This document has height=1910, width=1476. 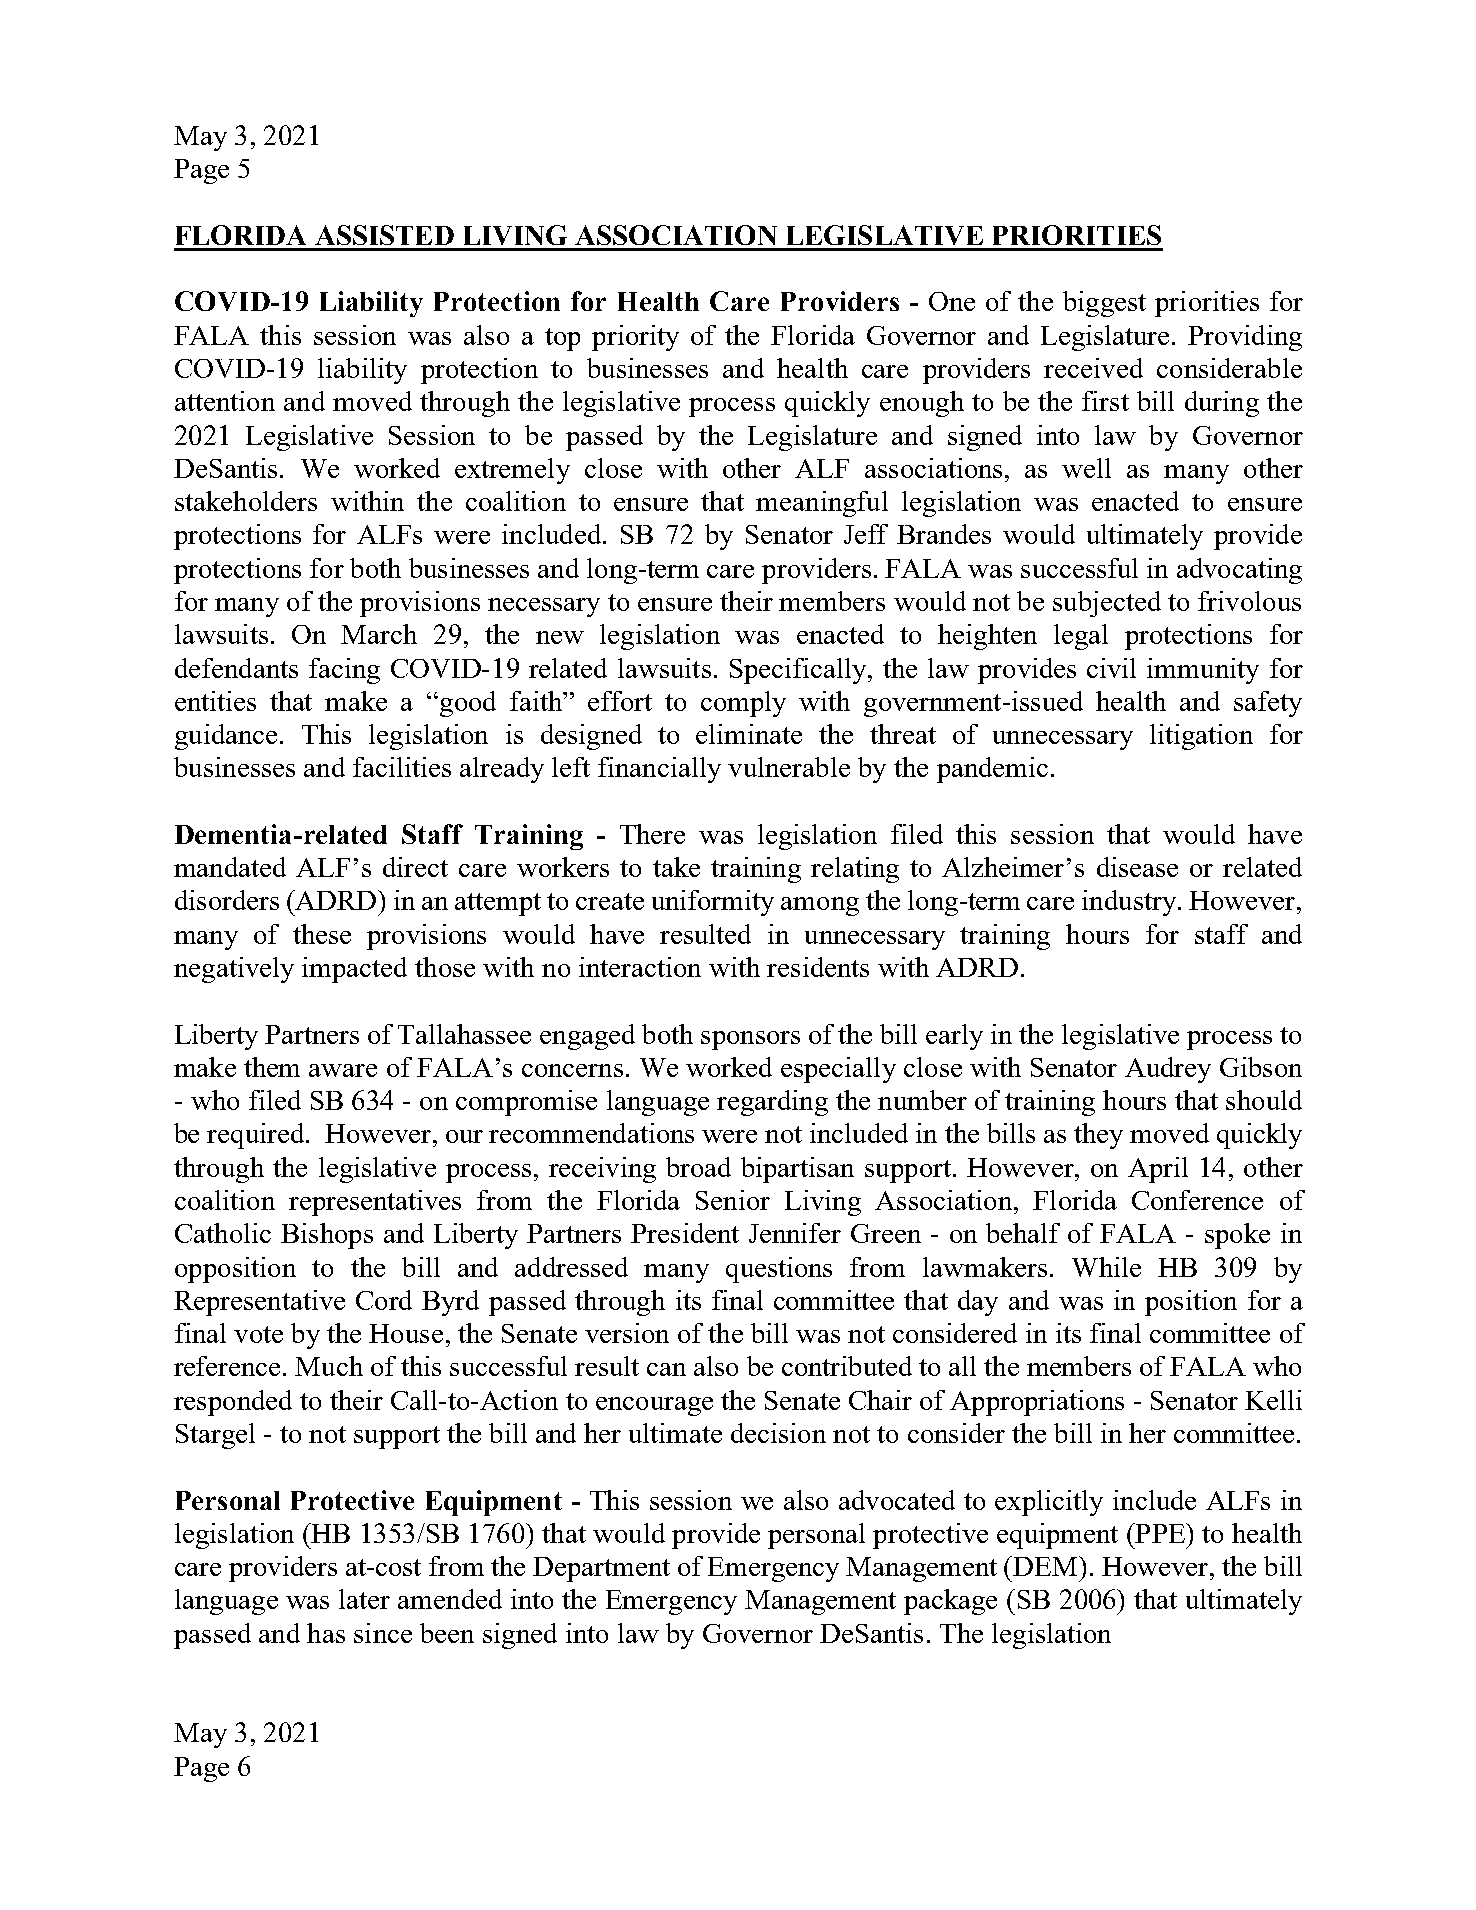 What do you see at coordinates (225, 401) in the document?
I see `attention` at bounding box center [225, 401].
